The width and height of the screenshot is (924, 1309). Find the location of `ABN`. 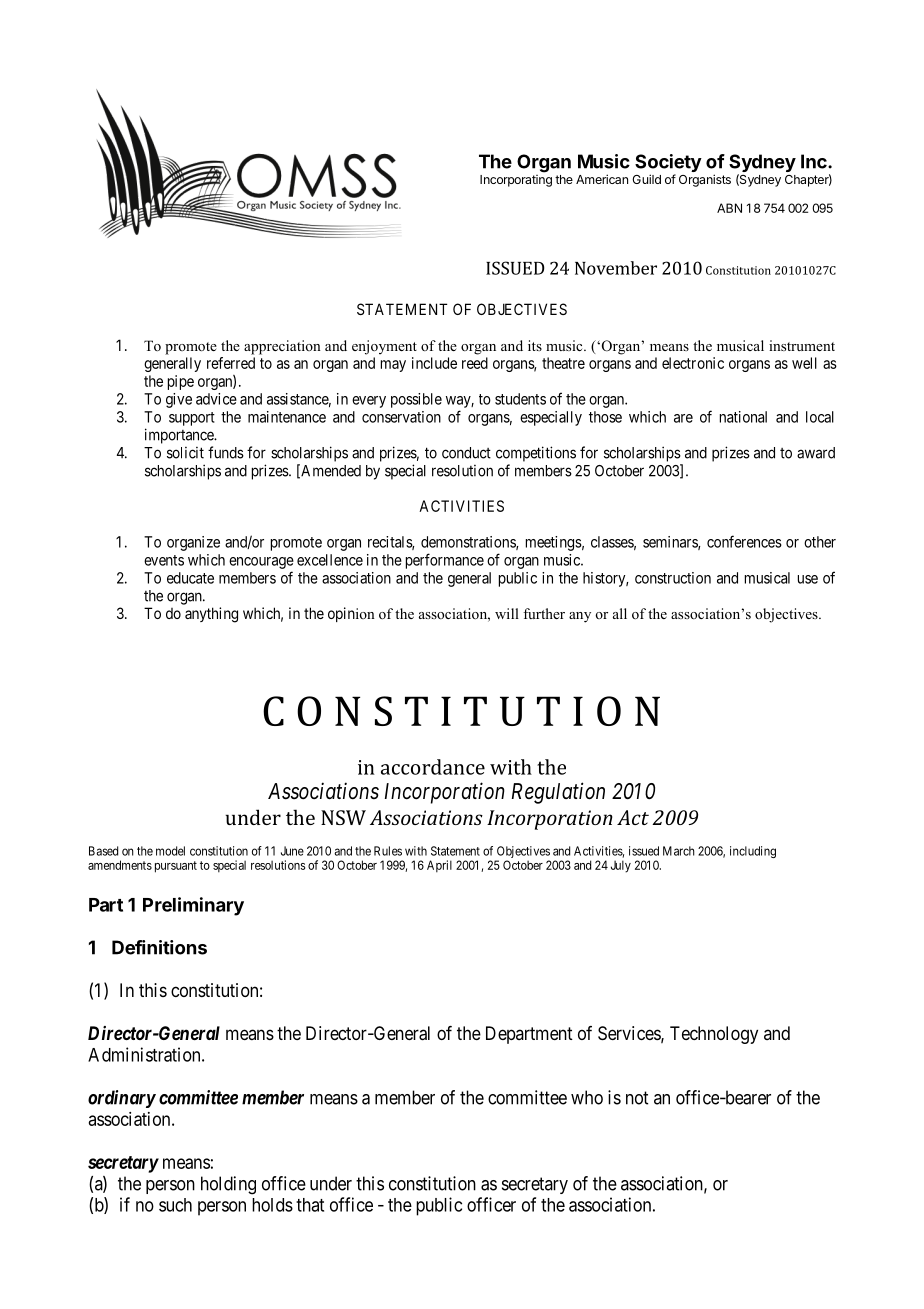

ABN is located at coordinates (729, 208).
